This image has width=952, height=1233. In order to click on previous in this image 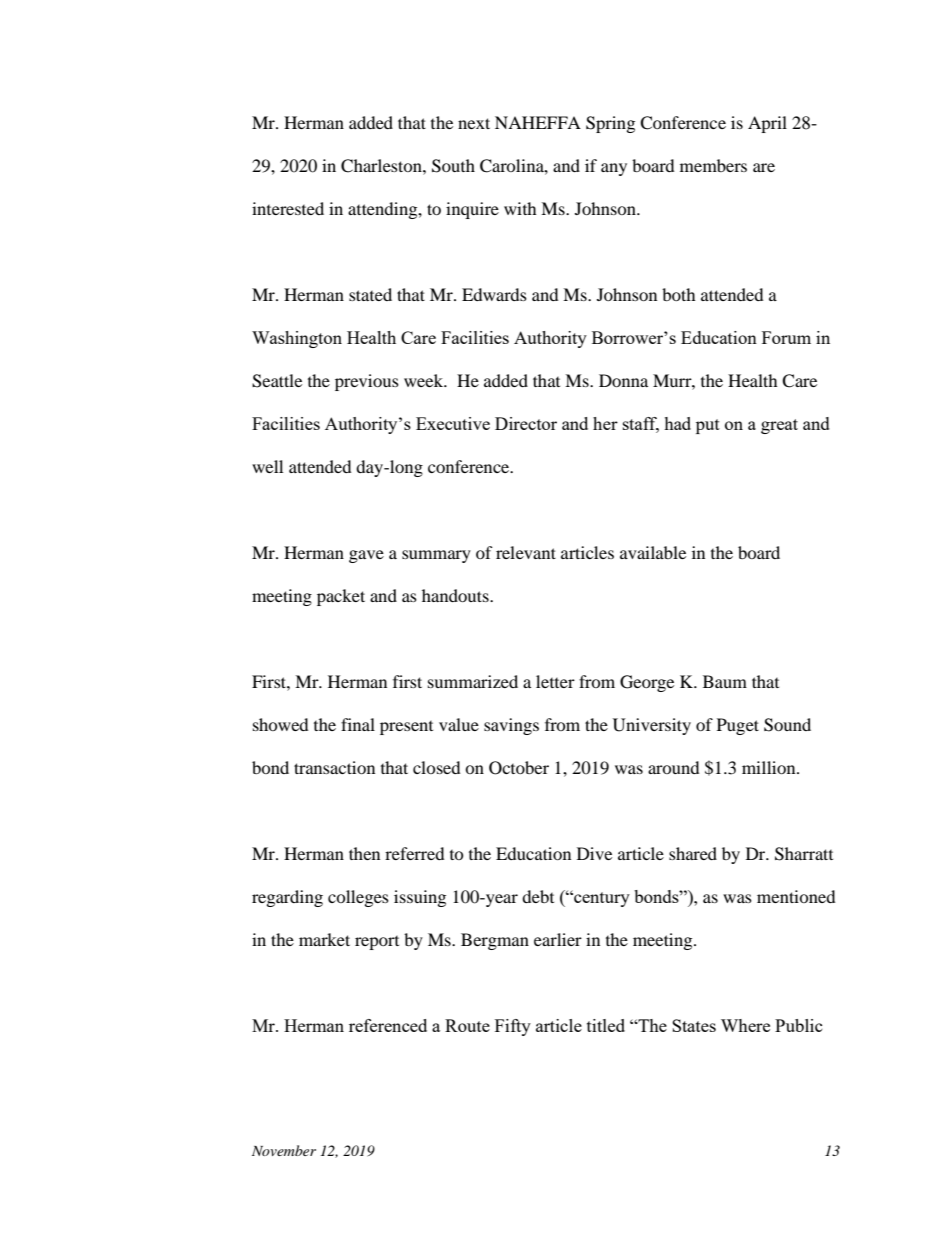, I will do `click(367, 382)`.
